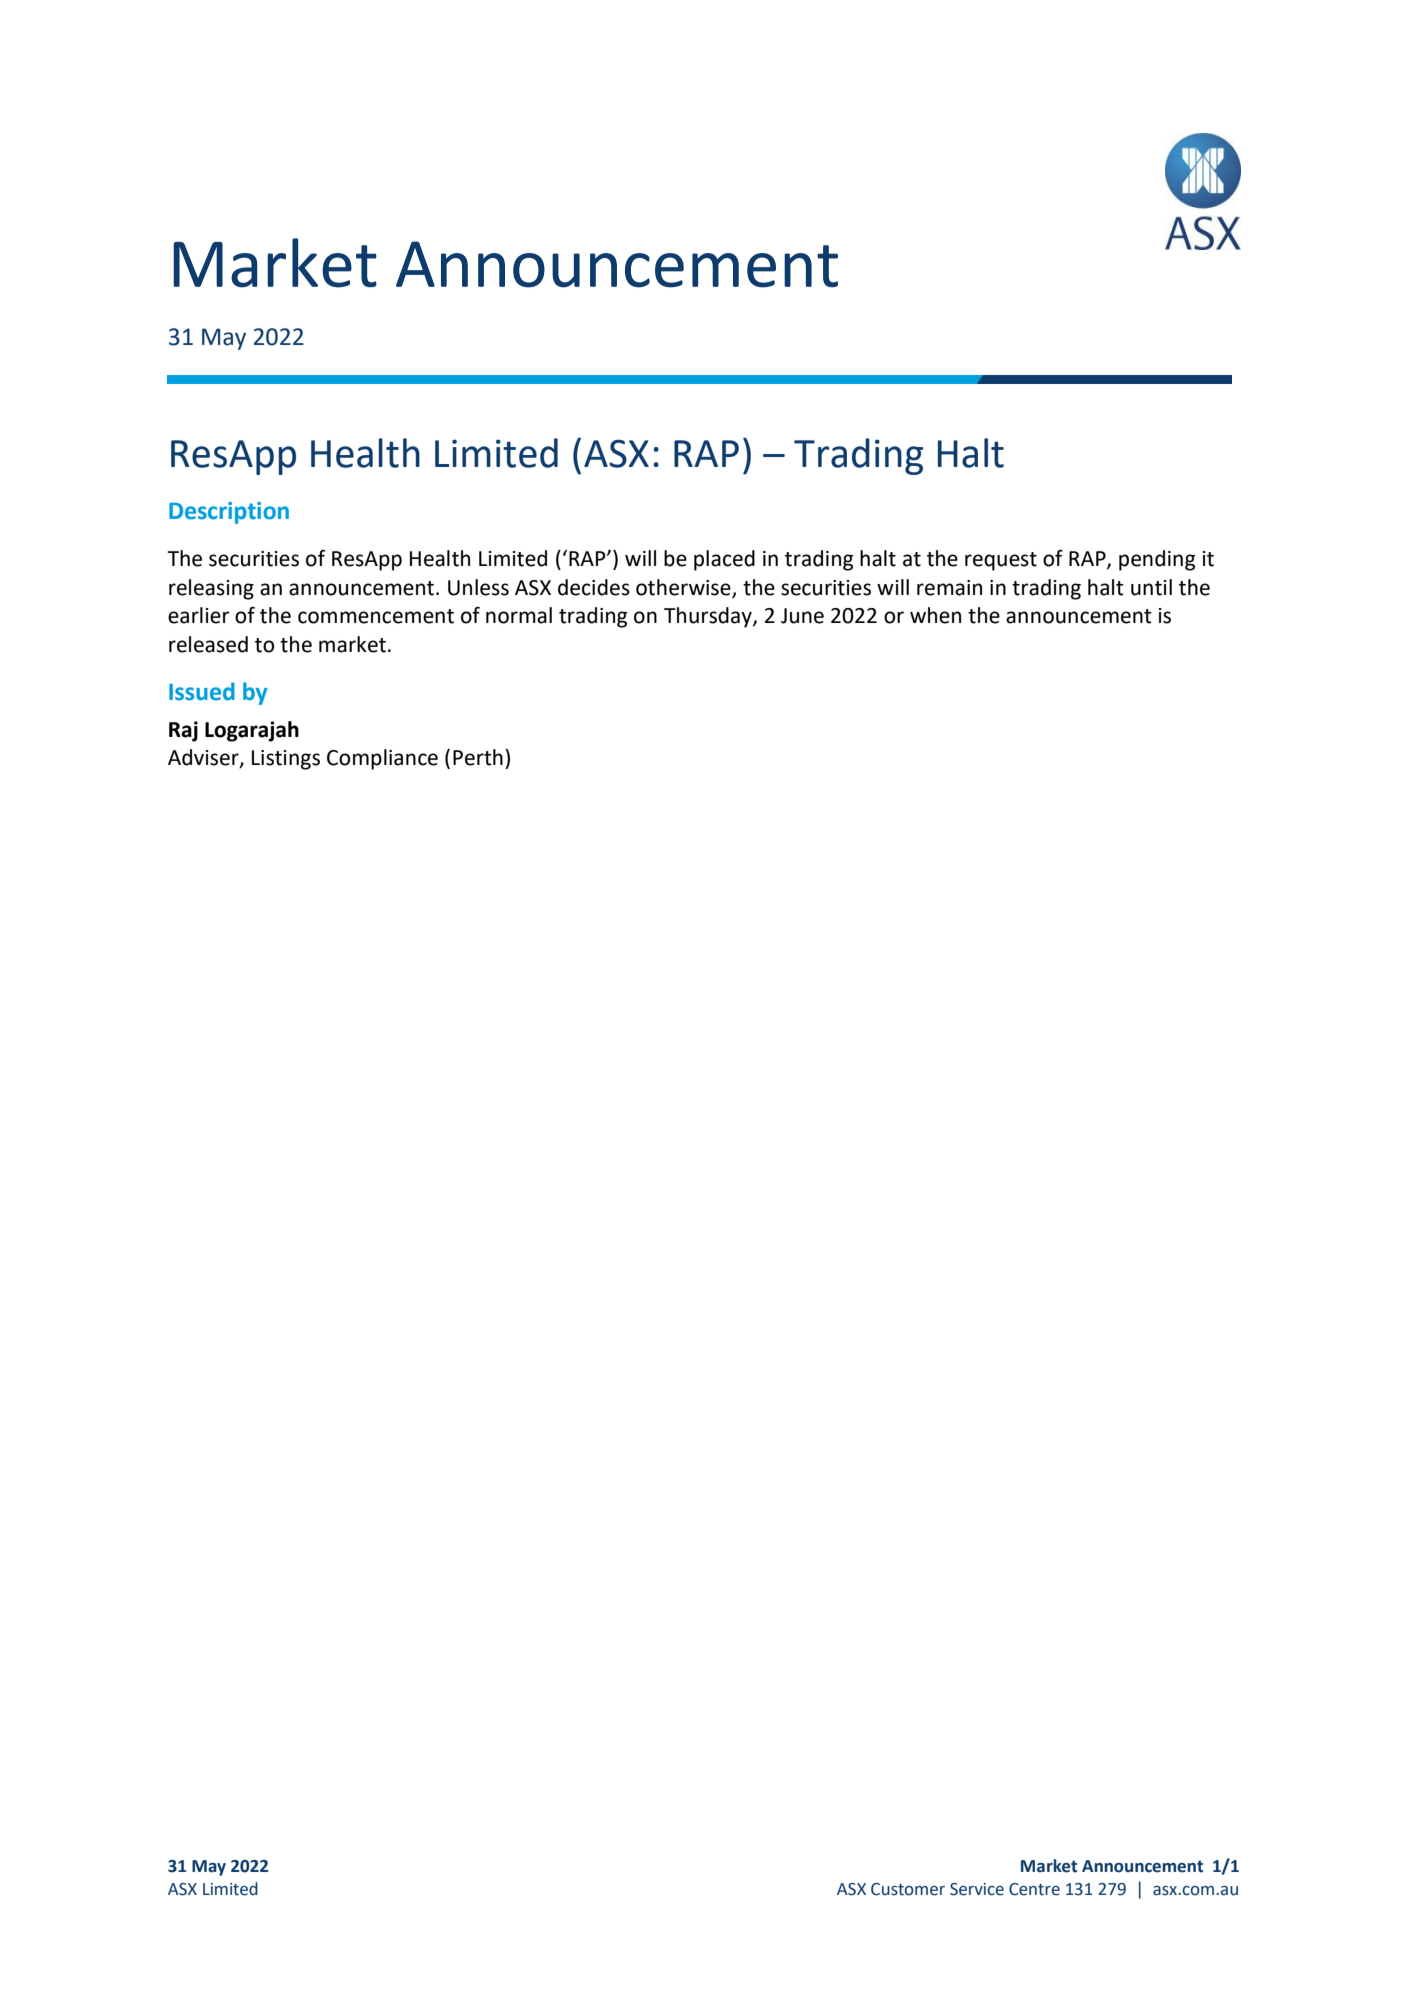  What do you see at coordinates (802, 616) in the document?
I see `June` at bounding box center [802, 616].
